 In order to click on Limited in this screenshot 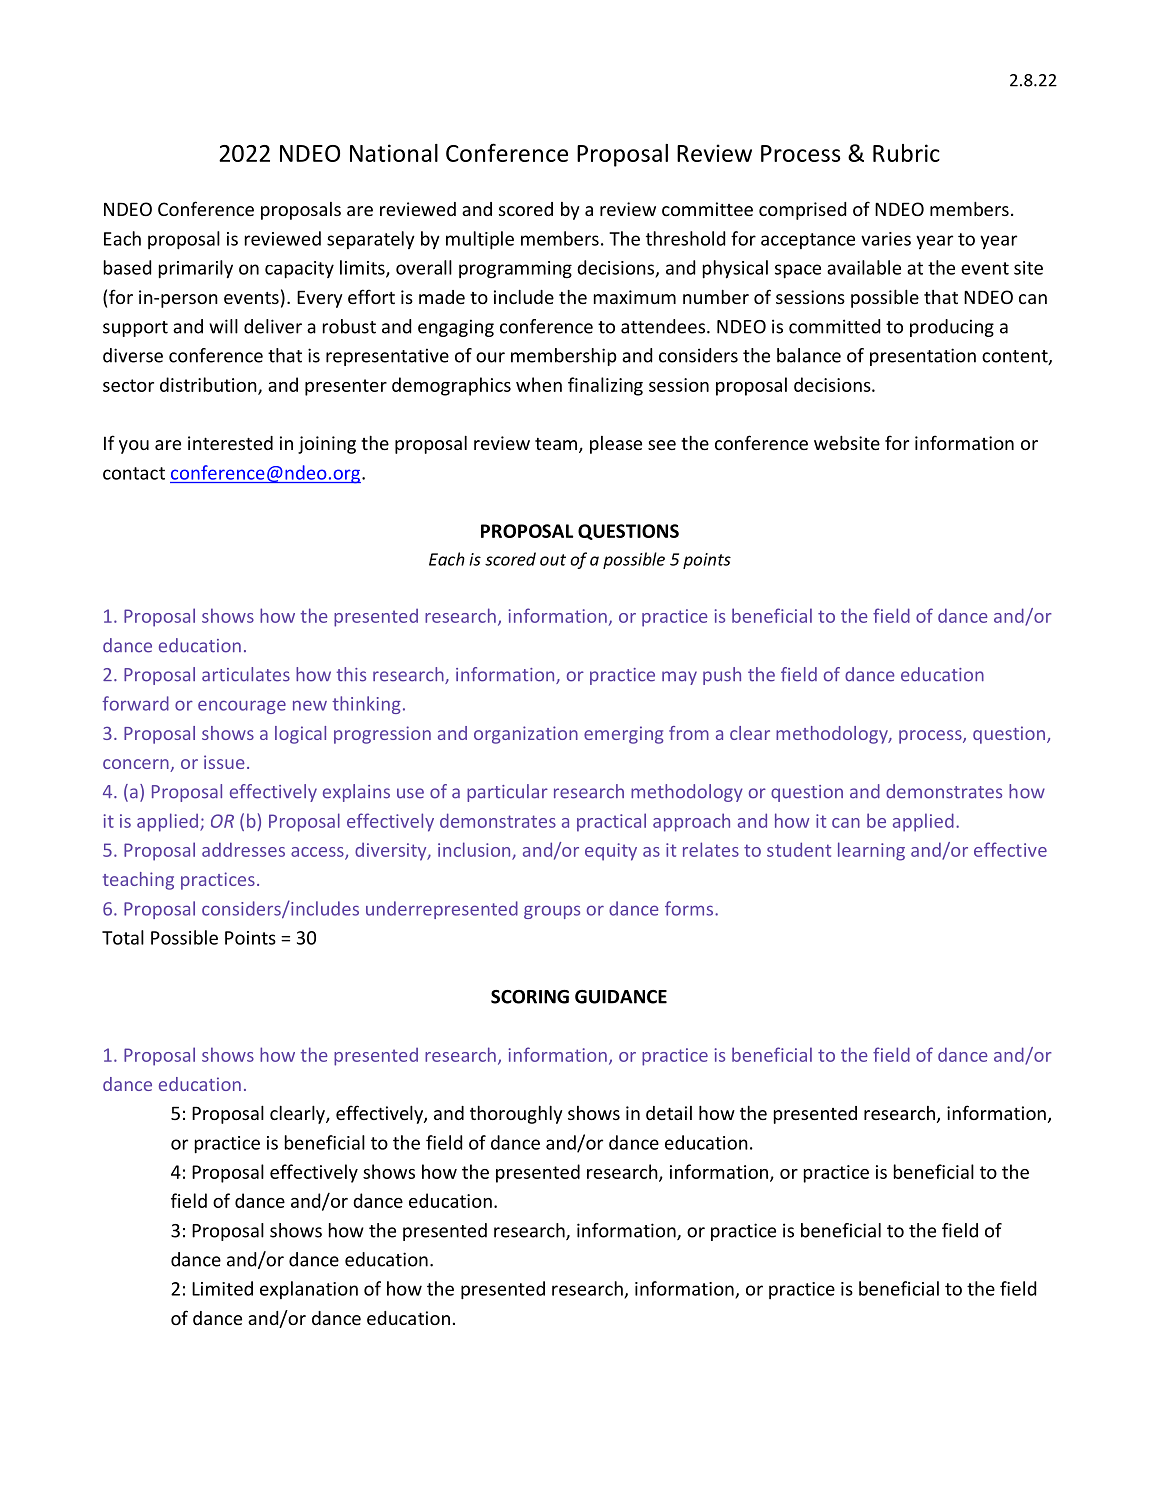, I will do `click(222, 1288)`.
